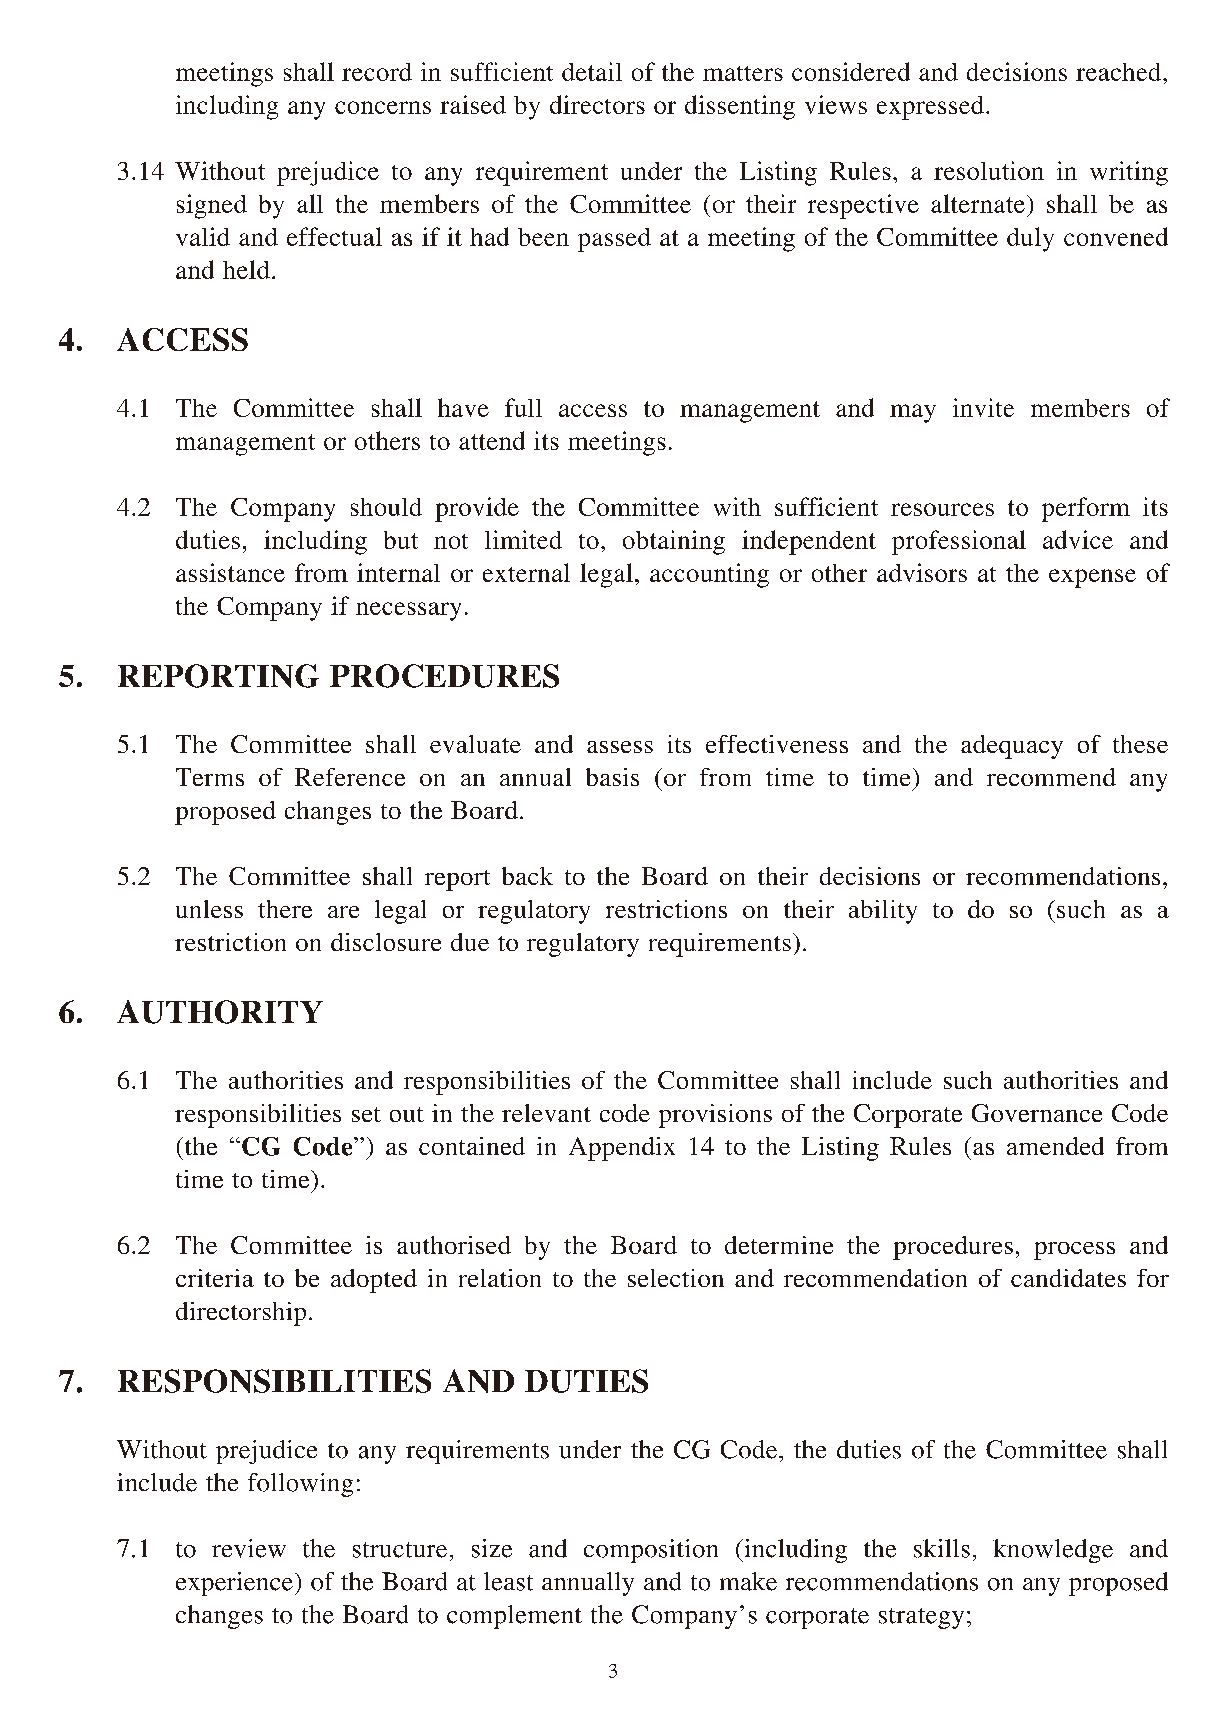 The image size is (1227, 1736). What do you see at coordinates (989, 170) in the page?
I see `resolution` at bounding box center [989, 170].
